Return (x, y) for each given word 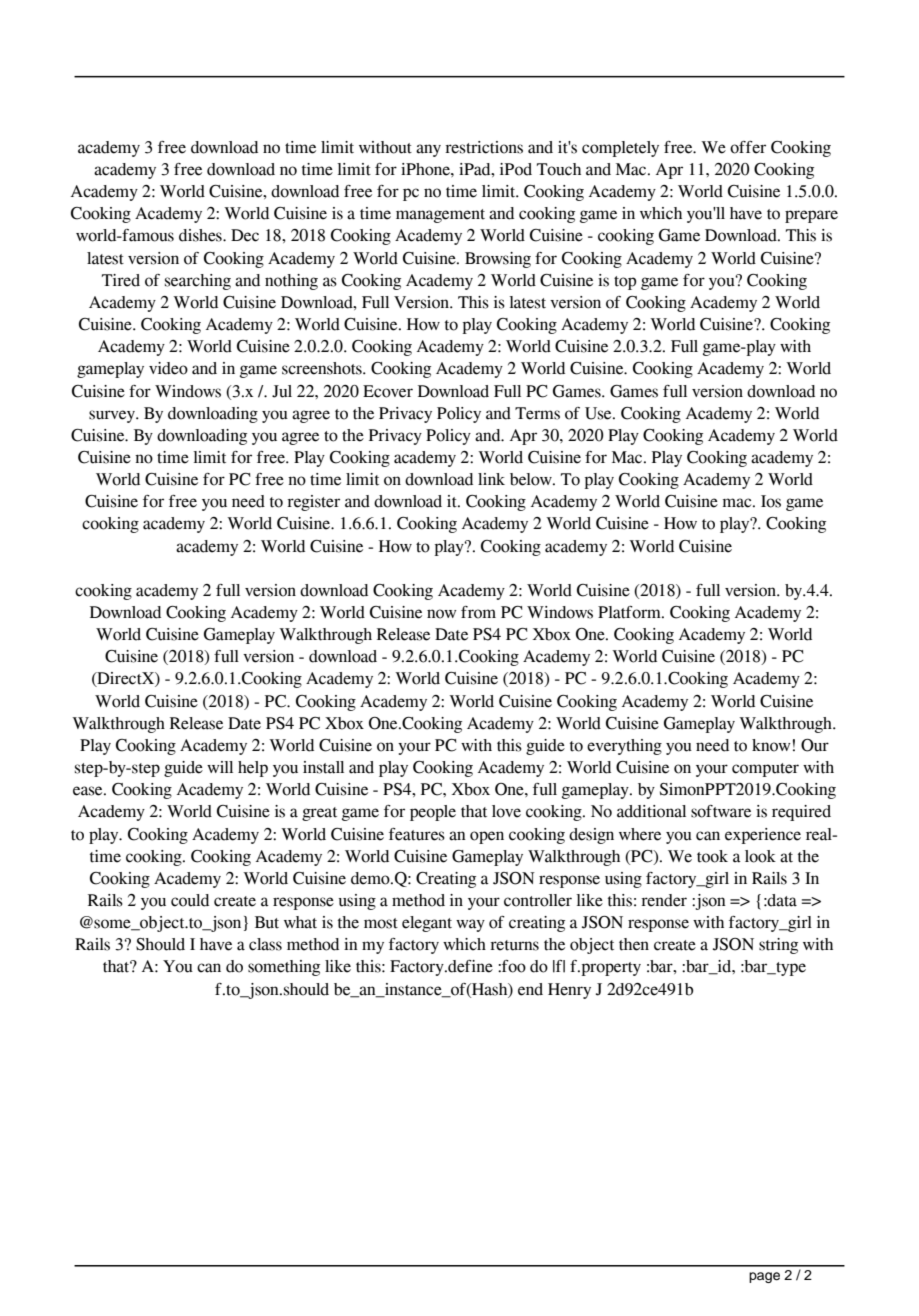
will (220, 767)
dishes (201, 235)
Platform (630, 612)
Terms (537, 413)
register (313, 503)
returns (514, 945)
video (168, 368)
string (778, 946)
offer (748, 147)
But (267, 922)
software (721, 811)
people (433, 813)
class (265, 944)
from (478, 612)
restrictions (484, 147)
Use (599, 413)
